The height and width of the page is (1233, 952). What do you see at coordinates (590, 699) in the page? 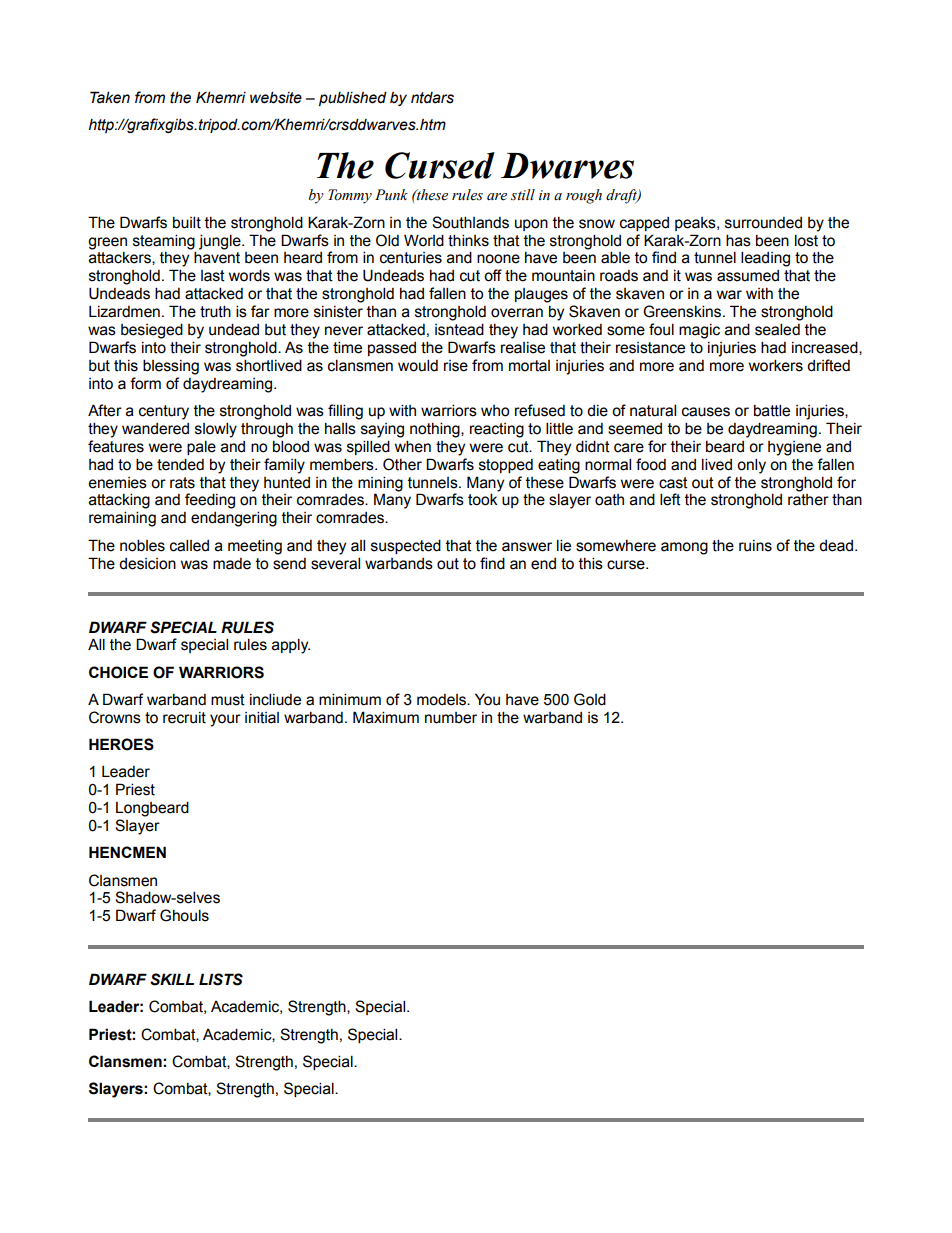
I see `Gold` at bounding box center [590, 699].
